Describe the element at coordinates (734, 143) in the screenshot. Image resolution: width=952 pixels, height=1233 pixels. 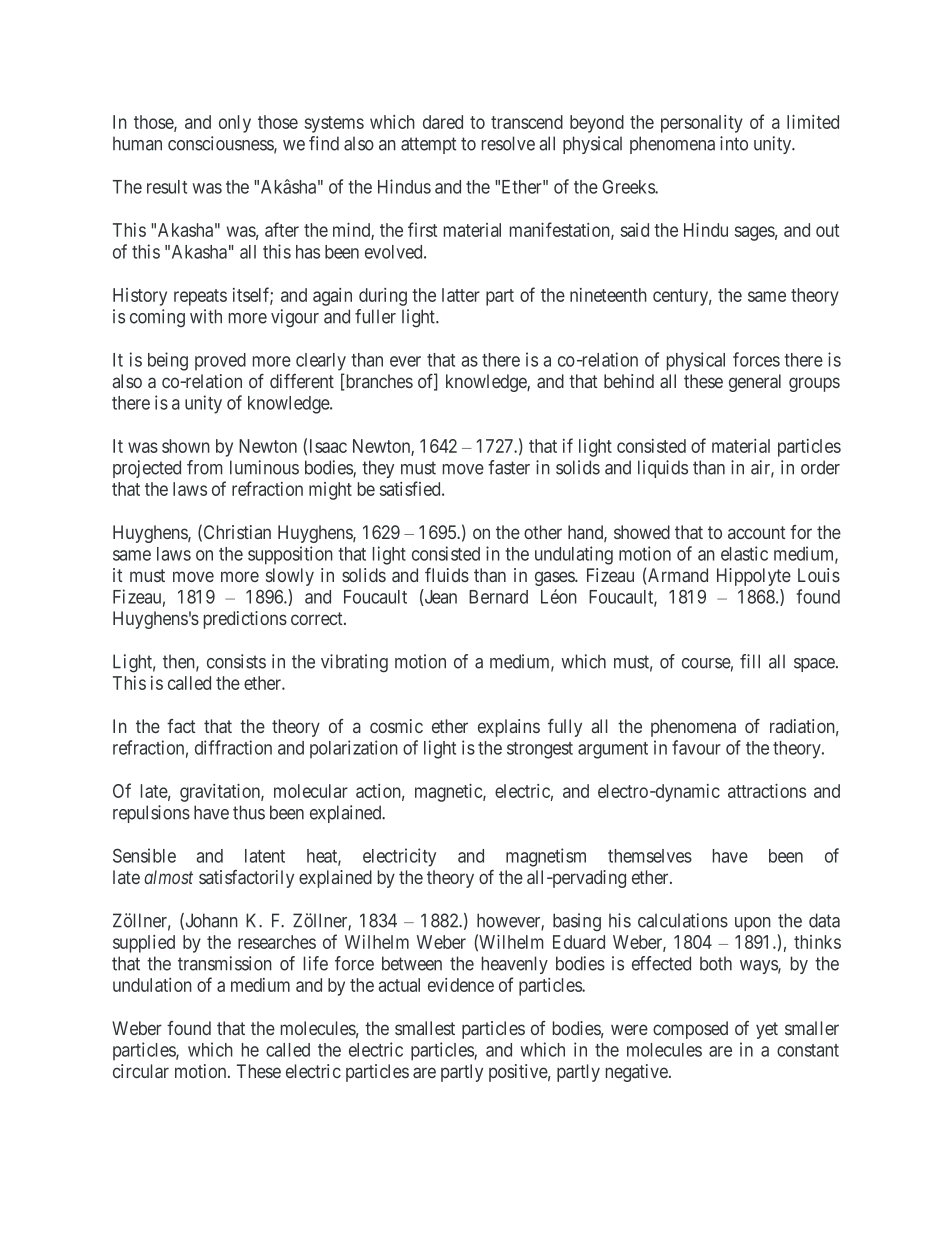
I see `into` at that location.
